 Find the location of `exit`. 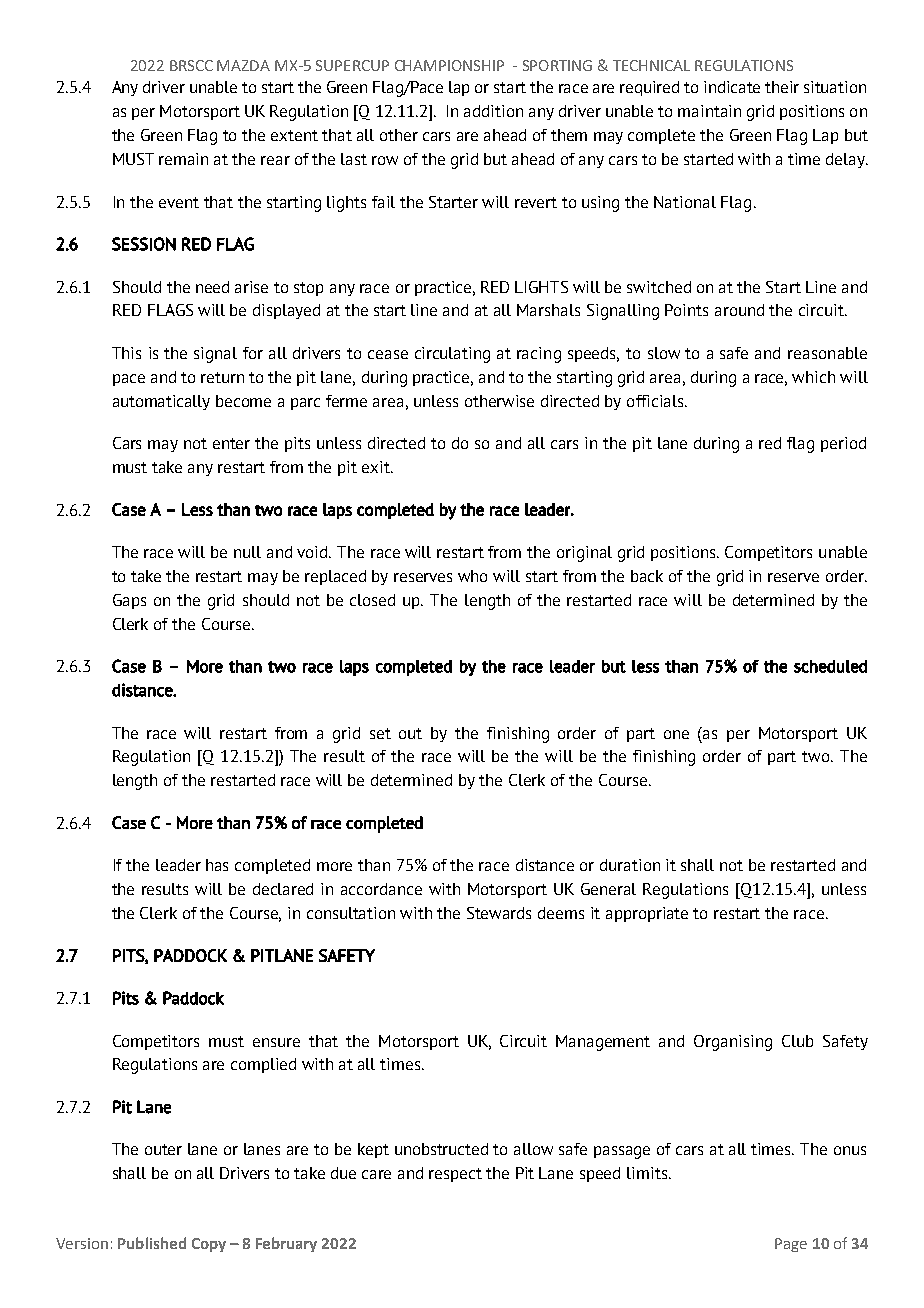

exit is located at coordinates (377, 467).
